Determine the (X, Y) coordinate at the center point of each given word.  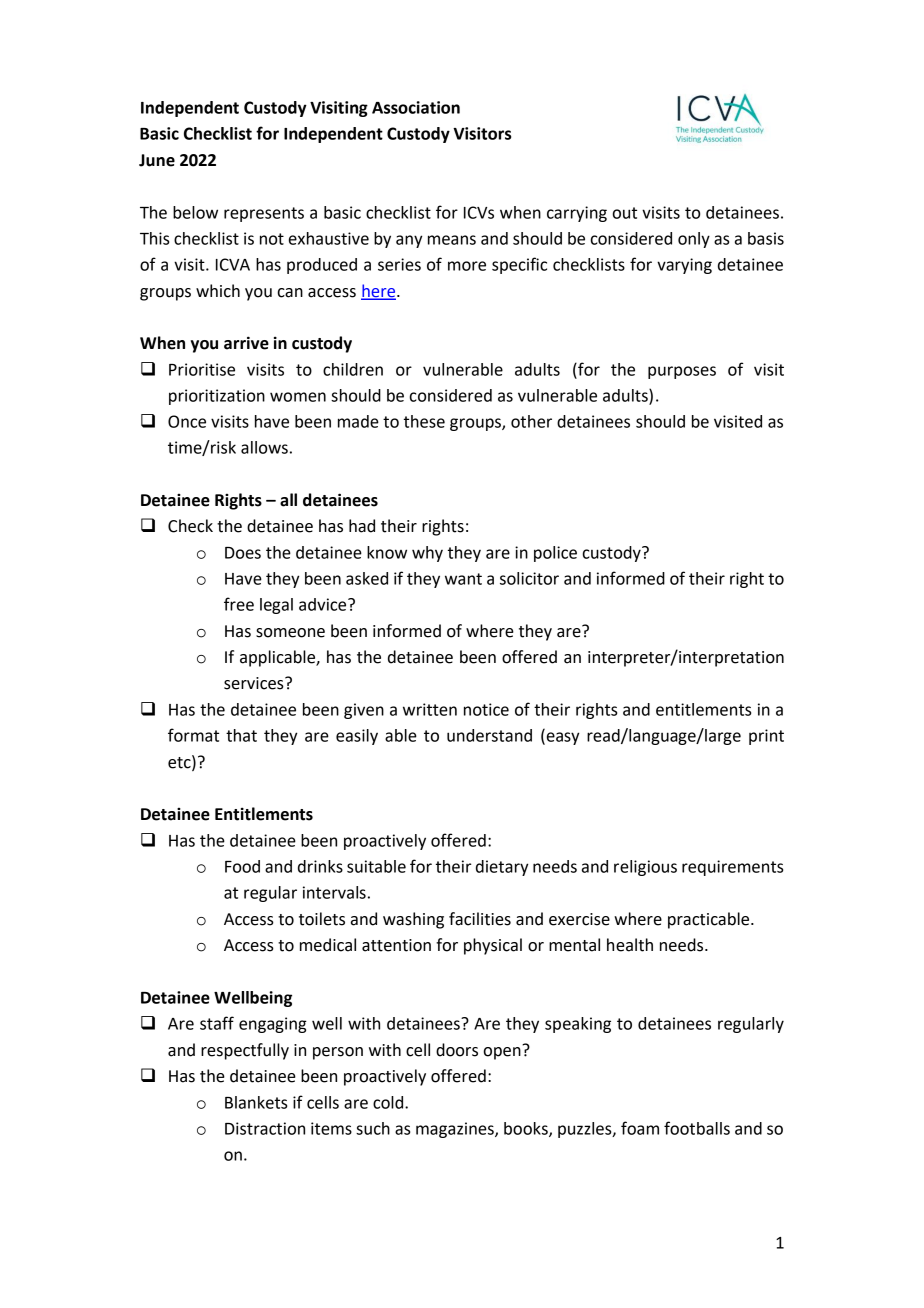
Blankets (256, 1102)
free (239, 604)
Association (416, 107)
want (463, 579)
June (157, 160)
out (625, 213)
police (555, 554)
